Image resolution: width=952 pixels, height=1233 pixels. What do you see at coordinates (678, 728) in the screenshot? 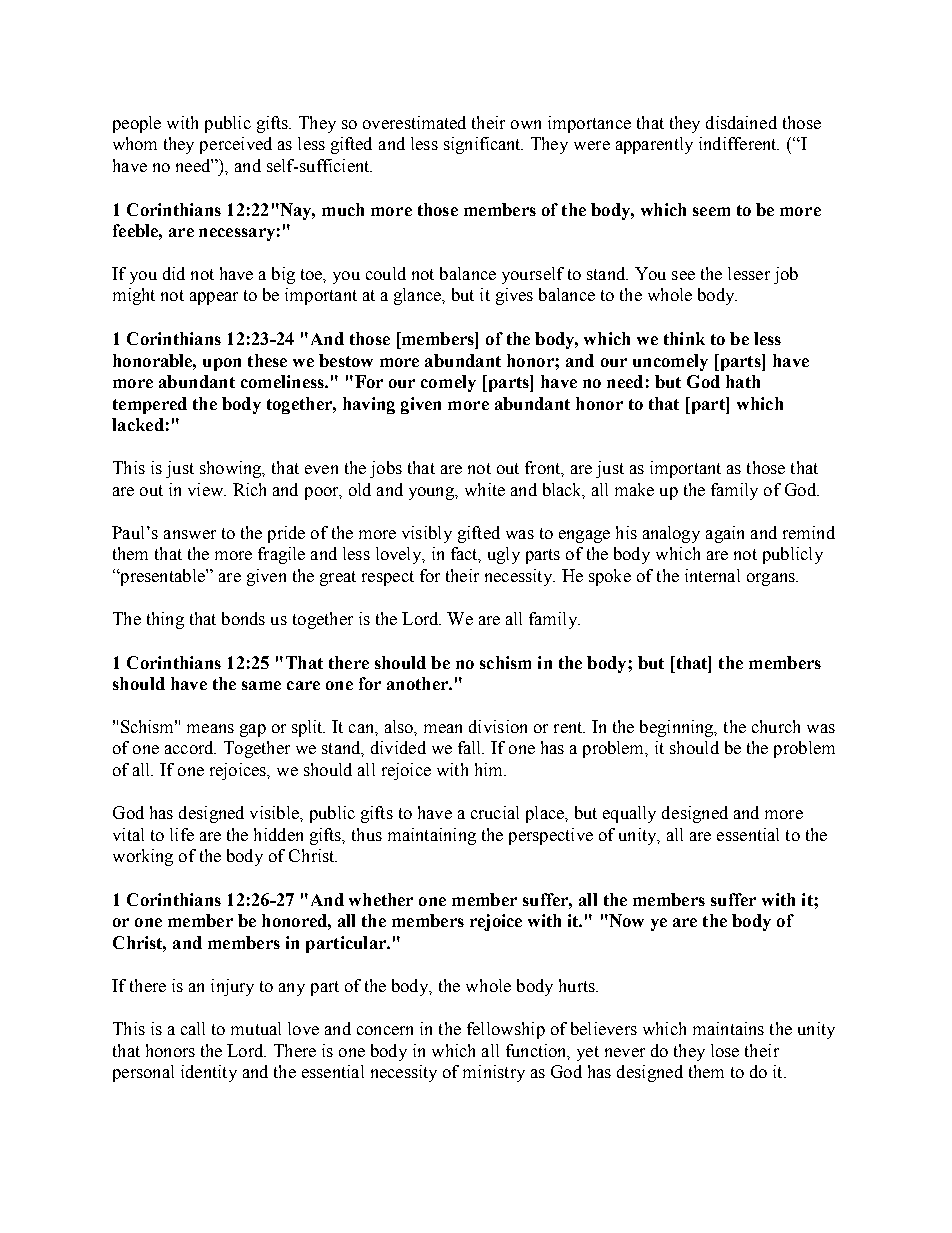
I see `beginning` at bounding box center [678, 728].
